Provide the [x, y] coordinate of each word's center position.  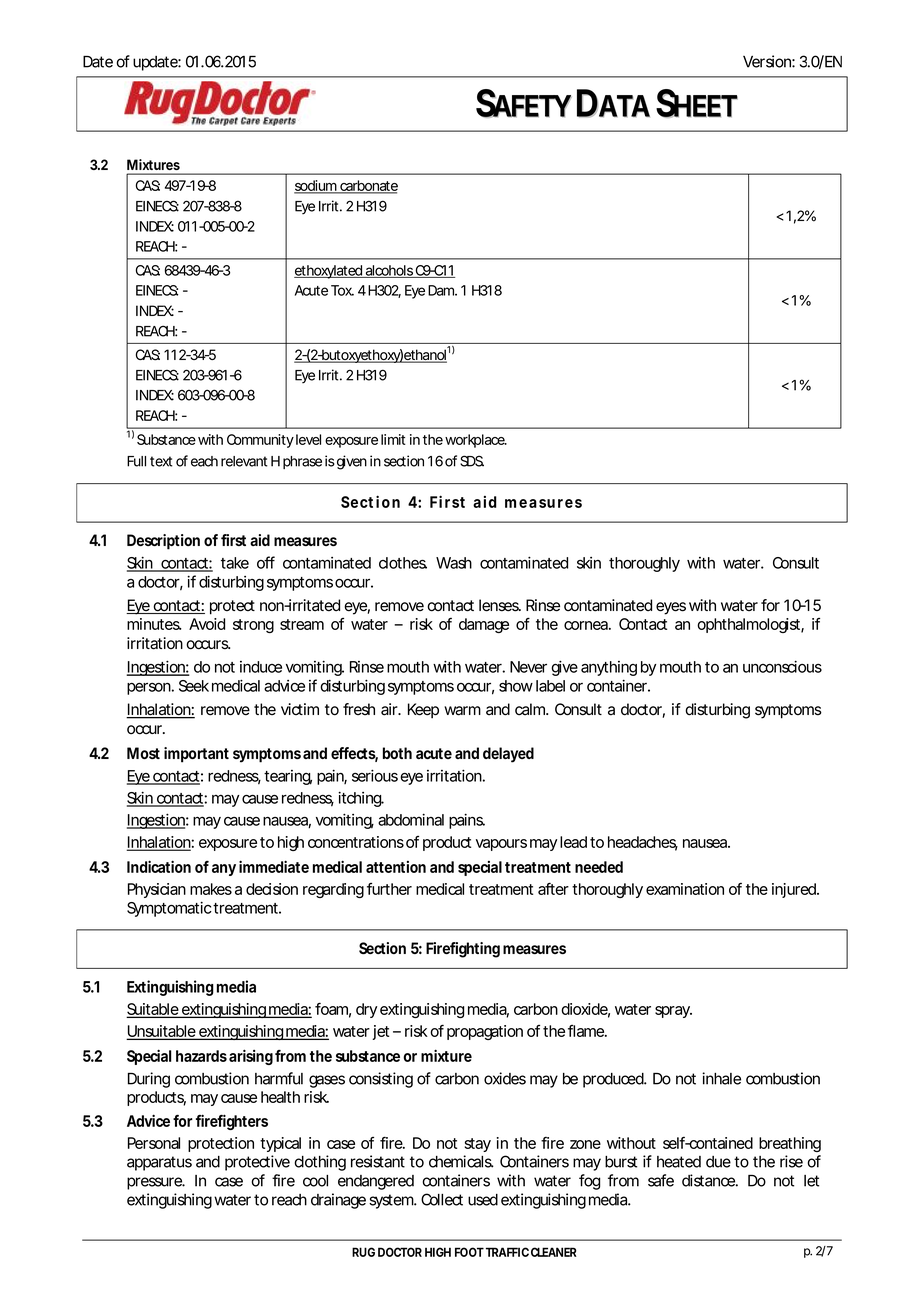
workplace [475, 441]
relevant [244, 461]
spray [673, 1012]
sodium [316, 187]
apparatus [159, 1163]
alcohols [389, 271]
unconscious [782, 666]
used [483, 1200]
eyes [671, 608]
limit [393, 439]
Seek [194, 686]
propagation [485, 1032]
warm [462, 711]
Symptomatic [169, 909]
